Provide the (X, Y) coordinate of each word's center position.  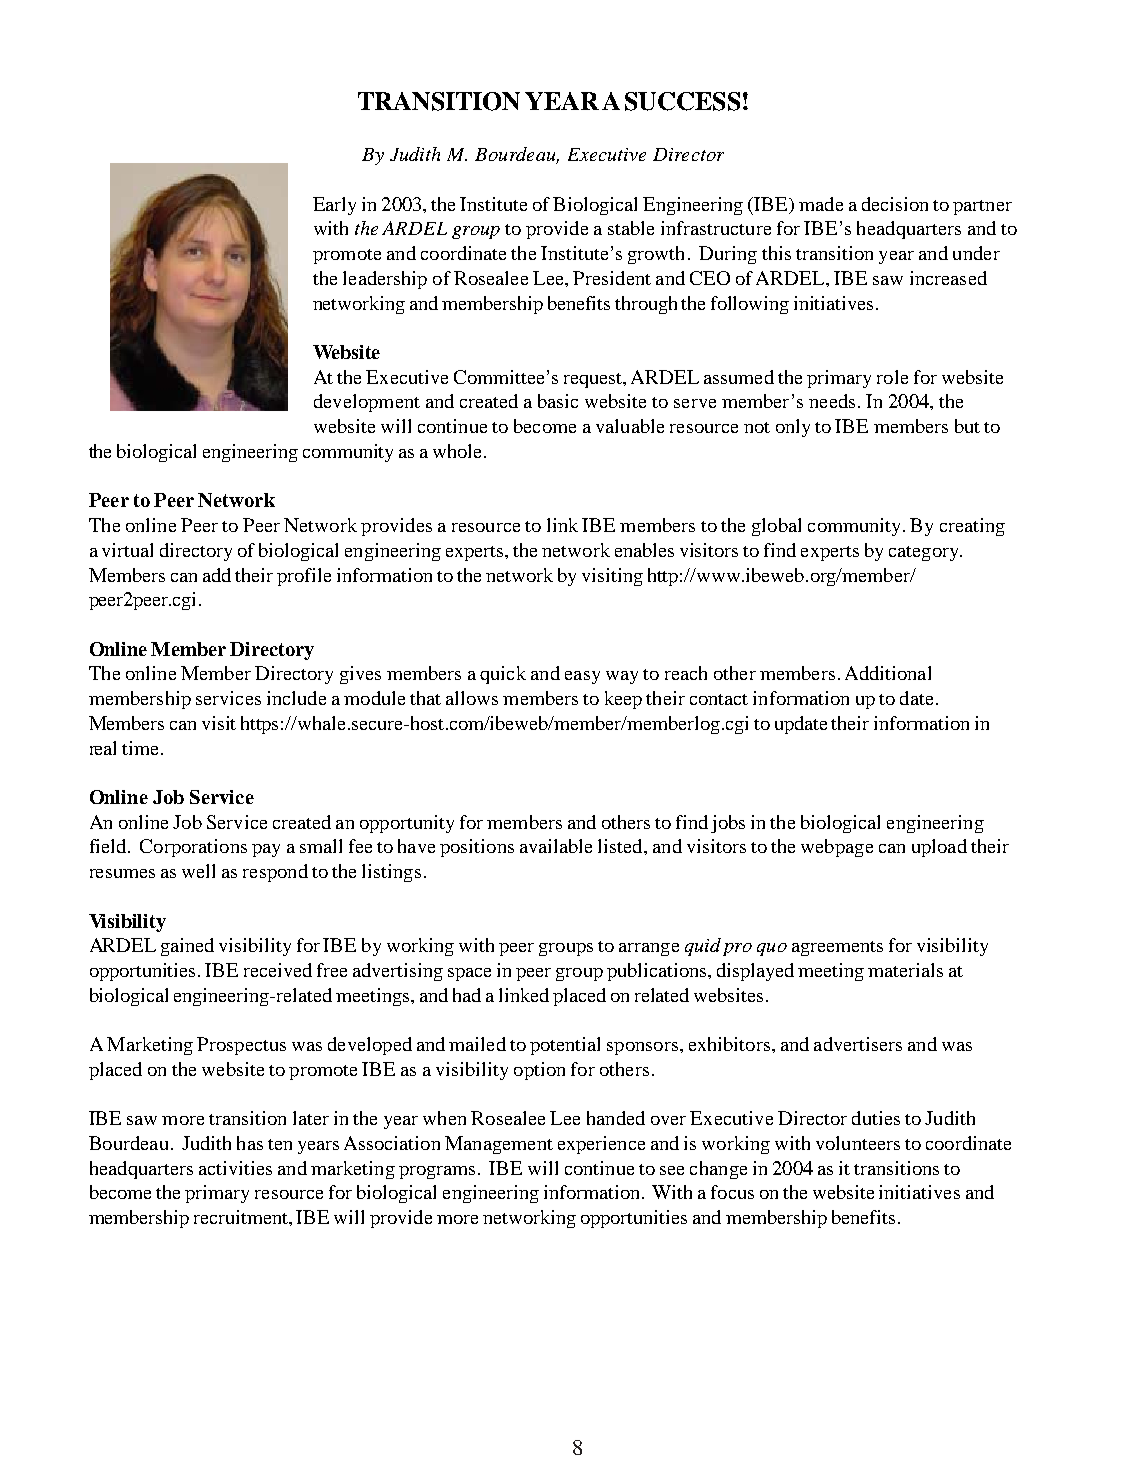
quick (503, 675)
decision (895, 204)
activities (235, 1168)
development (367, 403)
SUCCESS (682, 101)
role (892, 377)
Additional (888, 673)
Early (334, 206)
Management (499, 1145)
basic (558, 401)
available (556, 846)
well (198, 871)
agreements (837, 948)
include (296, 698)
